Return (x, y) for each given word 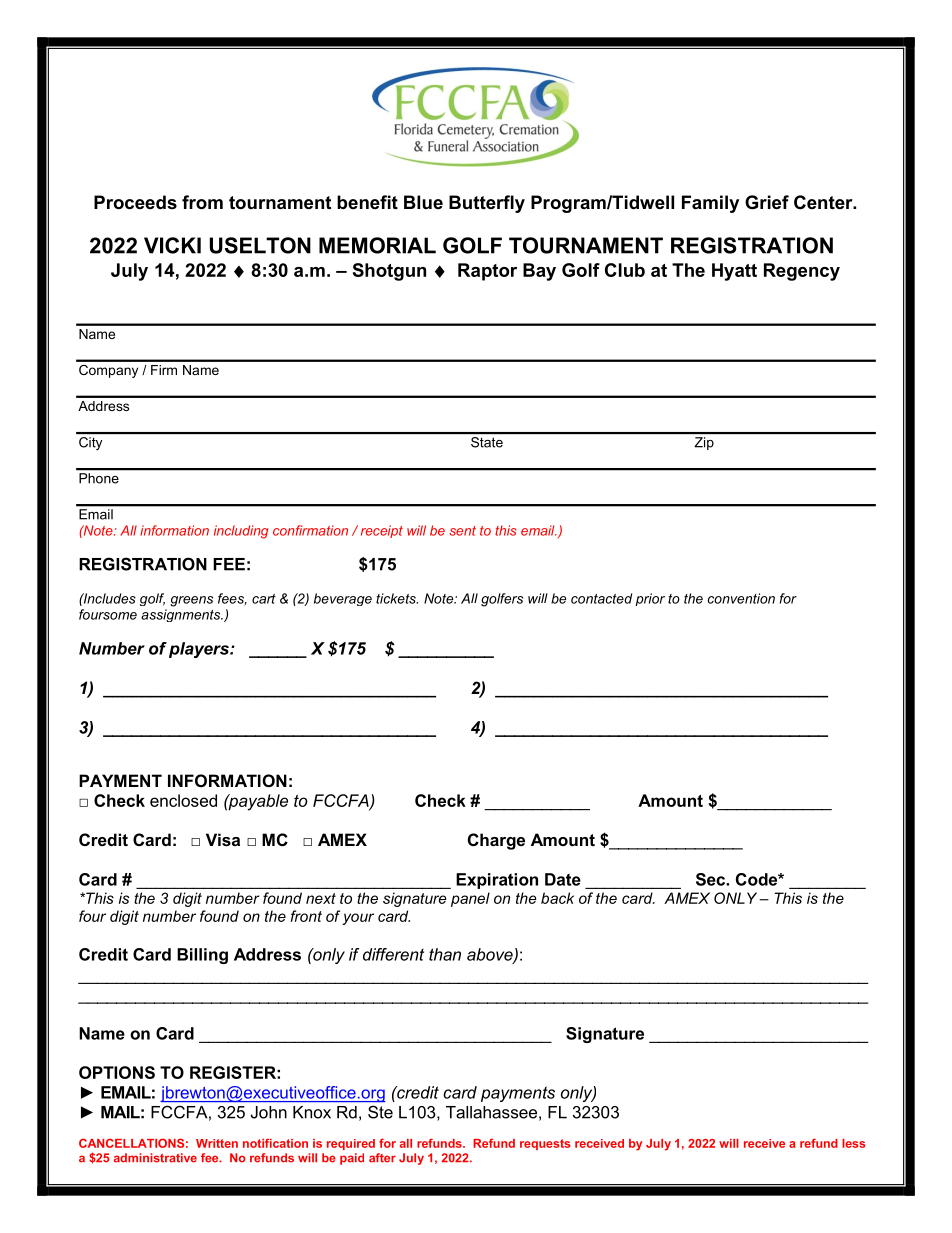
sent (462, 531)
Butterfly (487, 204)
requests (545, 1144)
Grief (767, 202)
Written (217, 1143)
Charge (496, 841)
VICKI (172, 245)
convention (741, 598)
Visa (223, 839)
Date (563, 879)
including (241, 532)
